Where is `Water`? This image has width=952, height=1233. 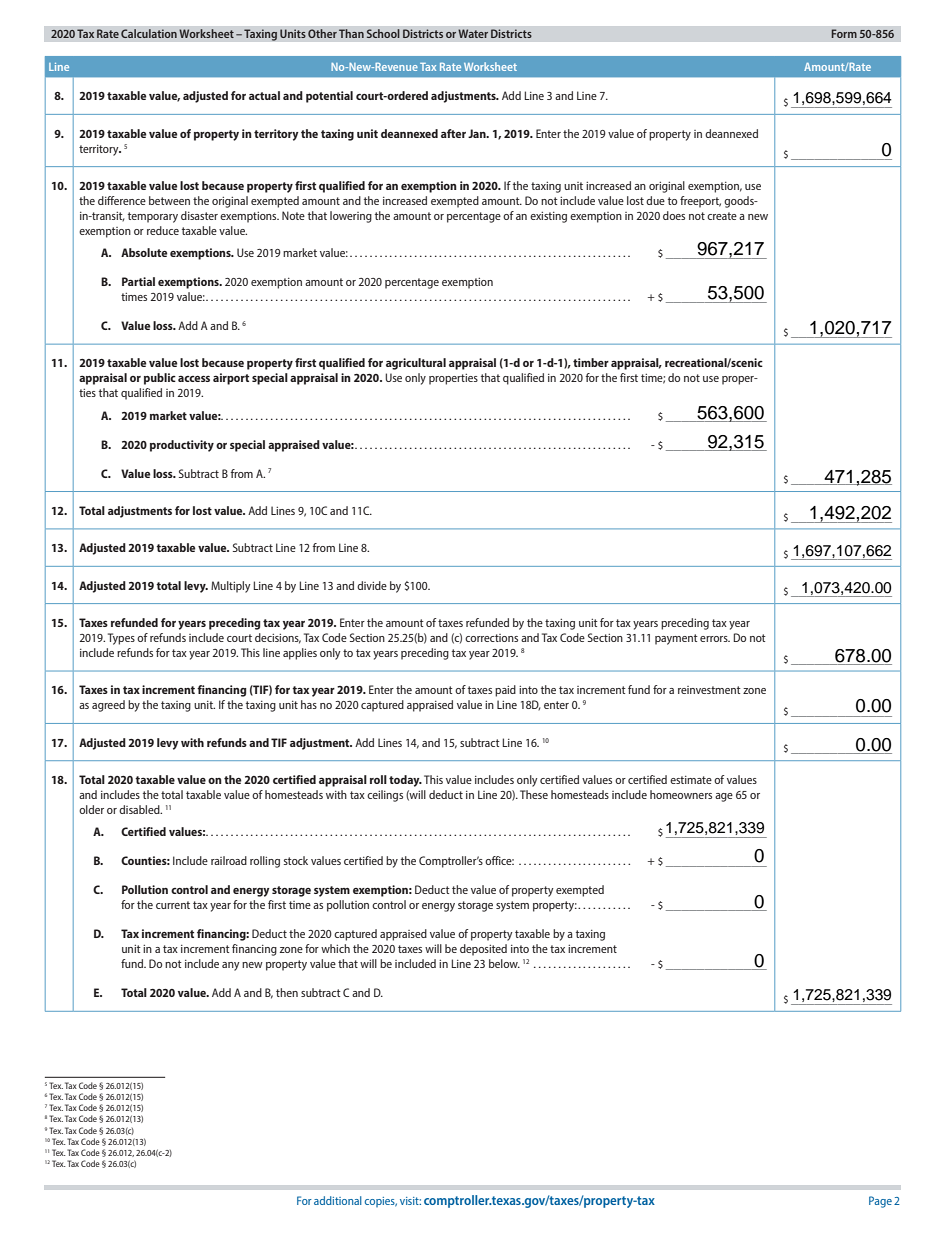 Water is located at coordinates (473, 33).
